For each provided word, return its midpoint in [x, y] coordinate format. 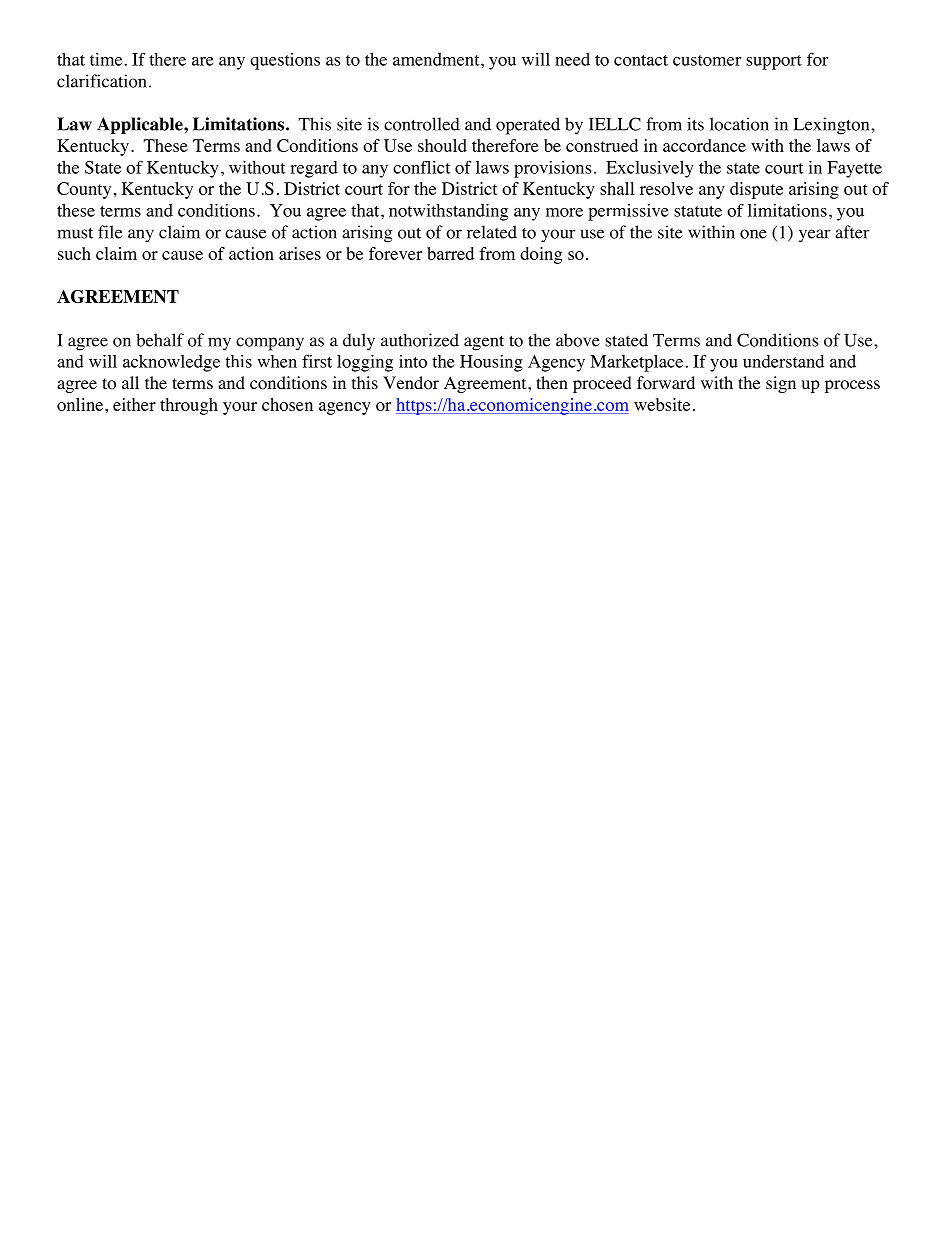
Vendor [411, 383]
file [110, 232]
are [203, 61]
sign [781, 384]
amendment [437, 59]
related [492, 232]
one [753, 234]
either [134, 404]
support [774, 62]
